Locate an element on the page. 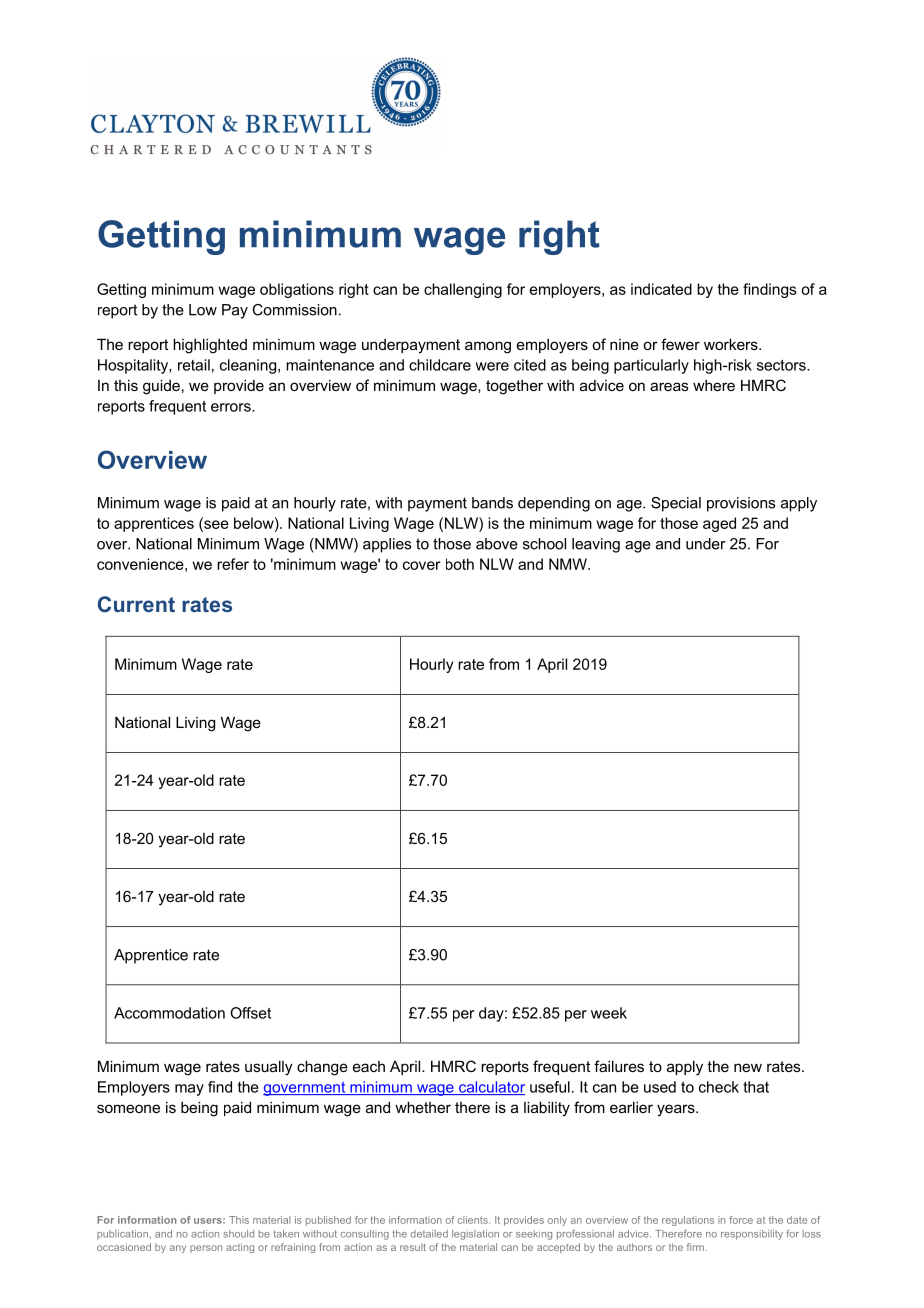  retail is located at coordinates (194, 365).
